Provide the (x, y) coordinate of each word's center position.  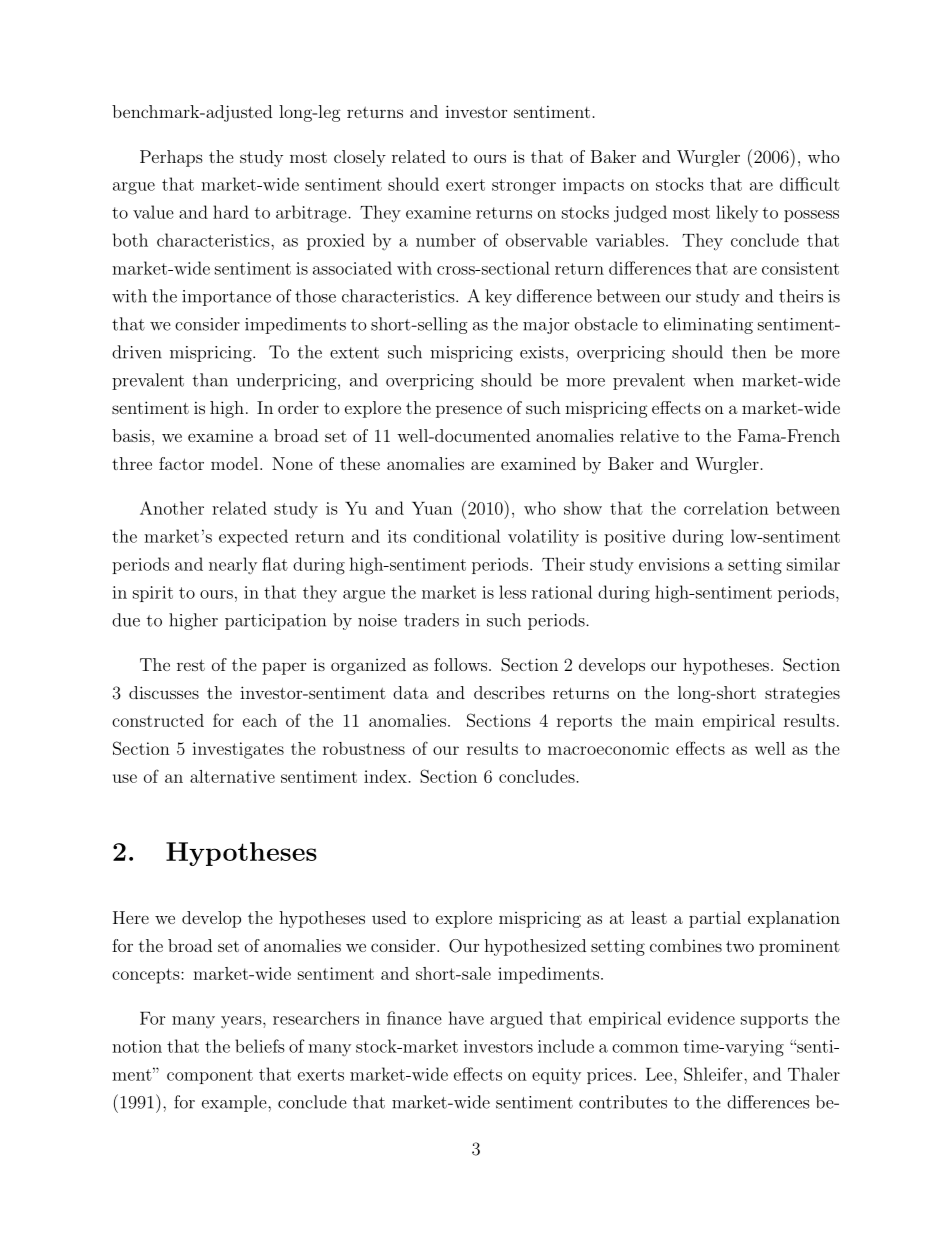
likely (737, 213)
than (210, 380)
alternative (232, 776)
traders (431, 620)
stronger (524, 187)
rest (191, 665)
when (713, 380)
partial (715, 919)
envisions (674, 564)
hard (231, 212)
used (389, 917)
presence (469, 411)
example (235, 1103)
